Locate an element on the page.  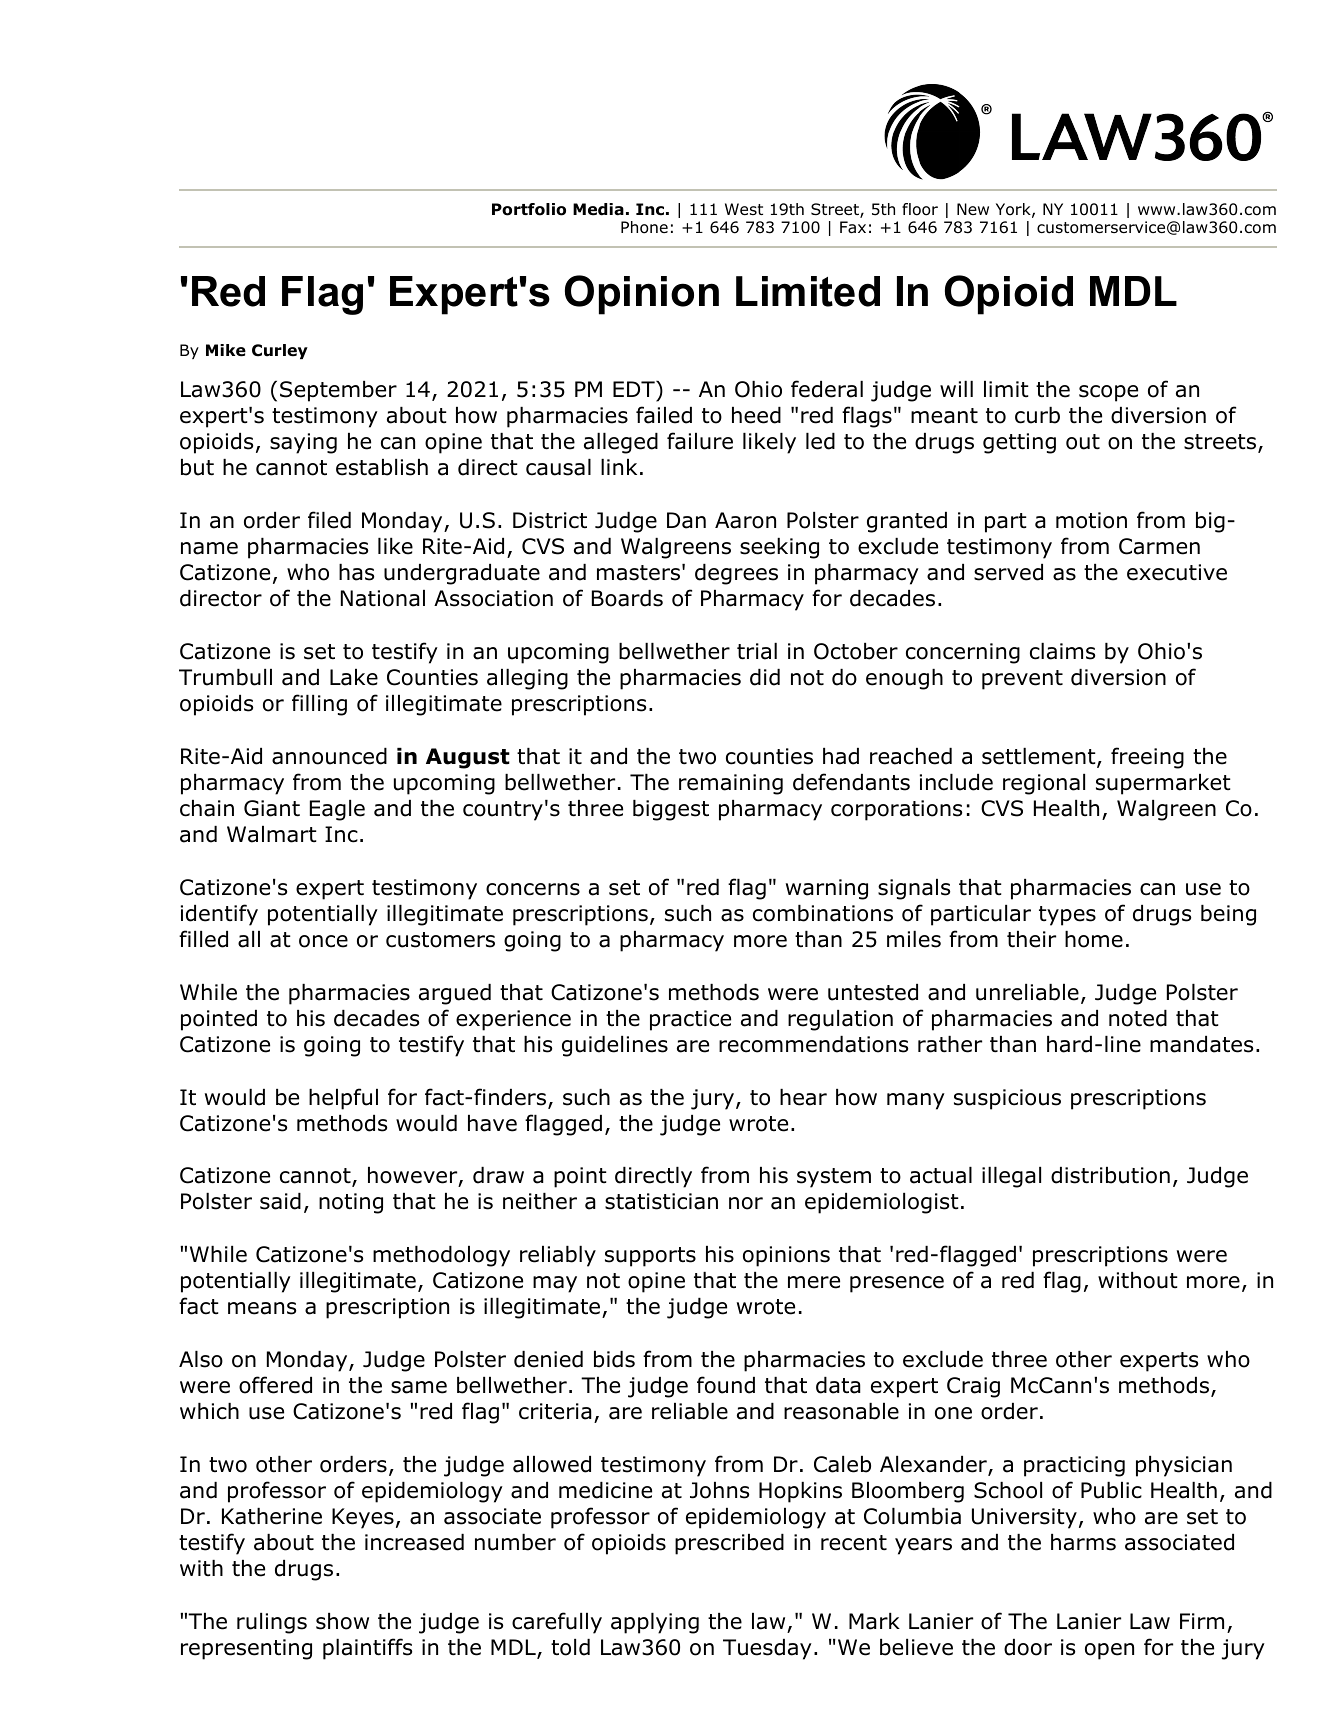
West is located at coordinates (744, 209).
